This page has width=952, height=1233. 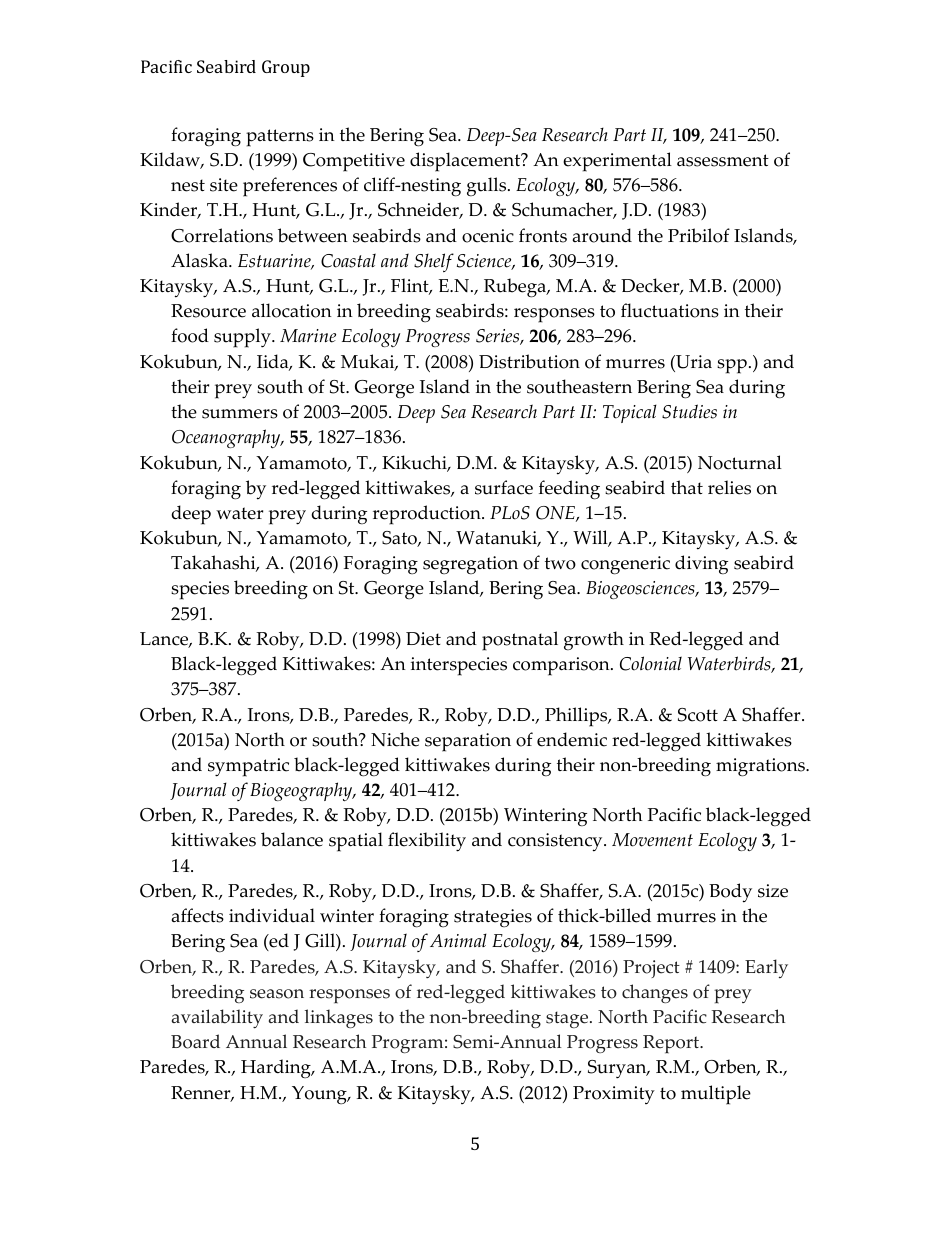 What do you see at coordinates (701, 565) in the page?
I see `diving` at bounding box center [701, 565].
